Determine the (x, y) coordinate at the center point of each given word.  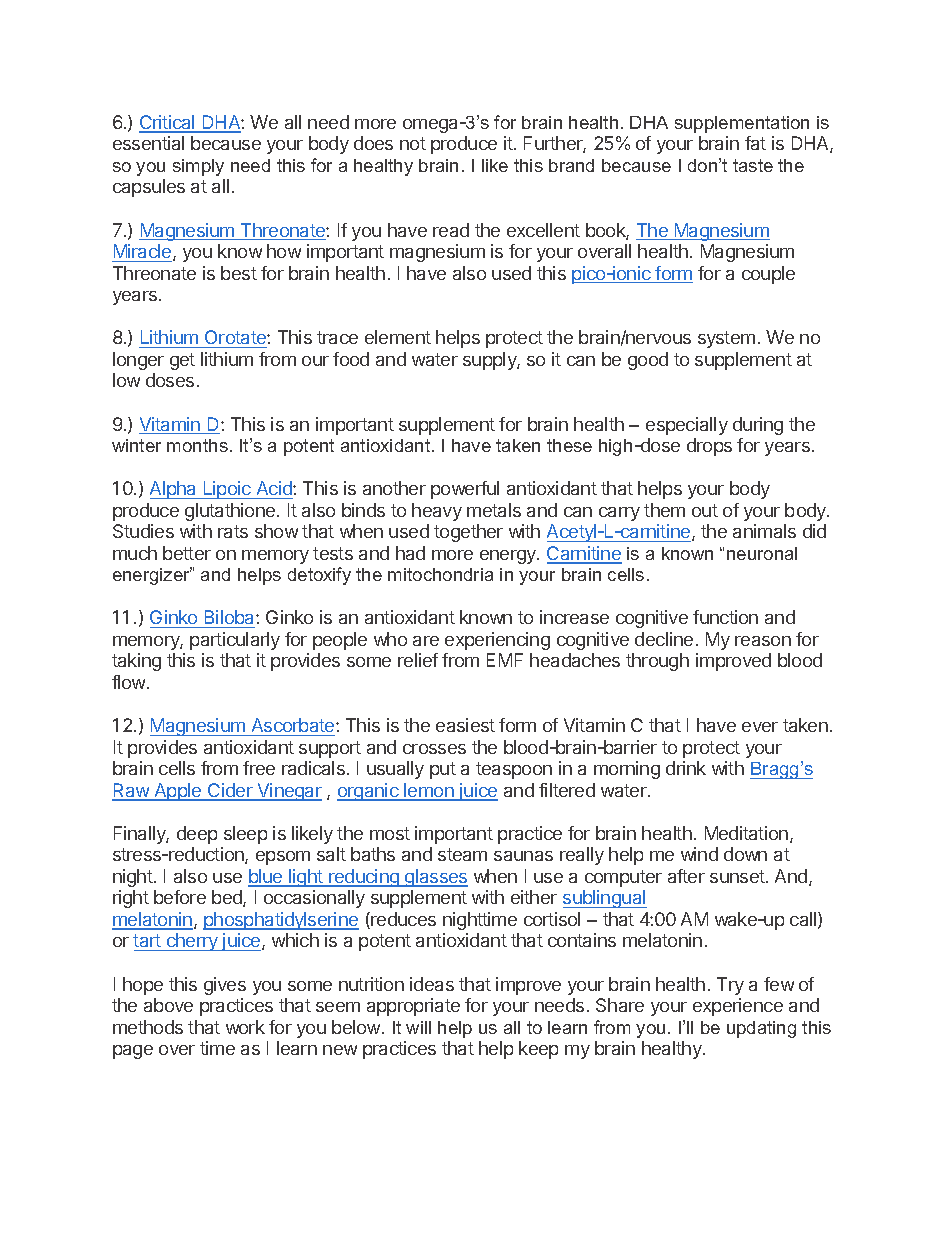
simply (198, 167)
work (245, 1027)
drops (709, 447)
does (373, 143)
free (259, 768)
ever (760, 727)
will (418, 1027)
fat (755, 143)
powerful (465, 490)
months (197, 445)
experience (738, 1007)
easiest (465, 725)
